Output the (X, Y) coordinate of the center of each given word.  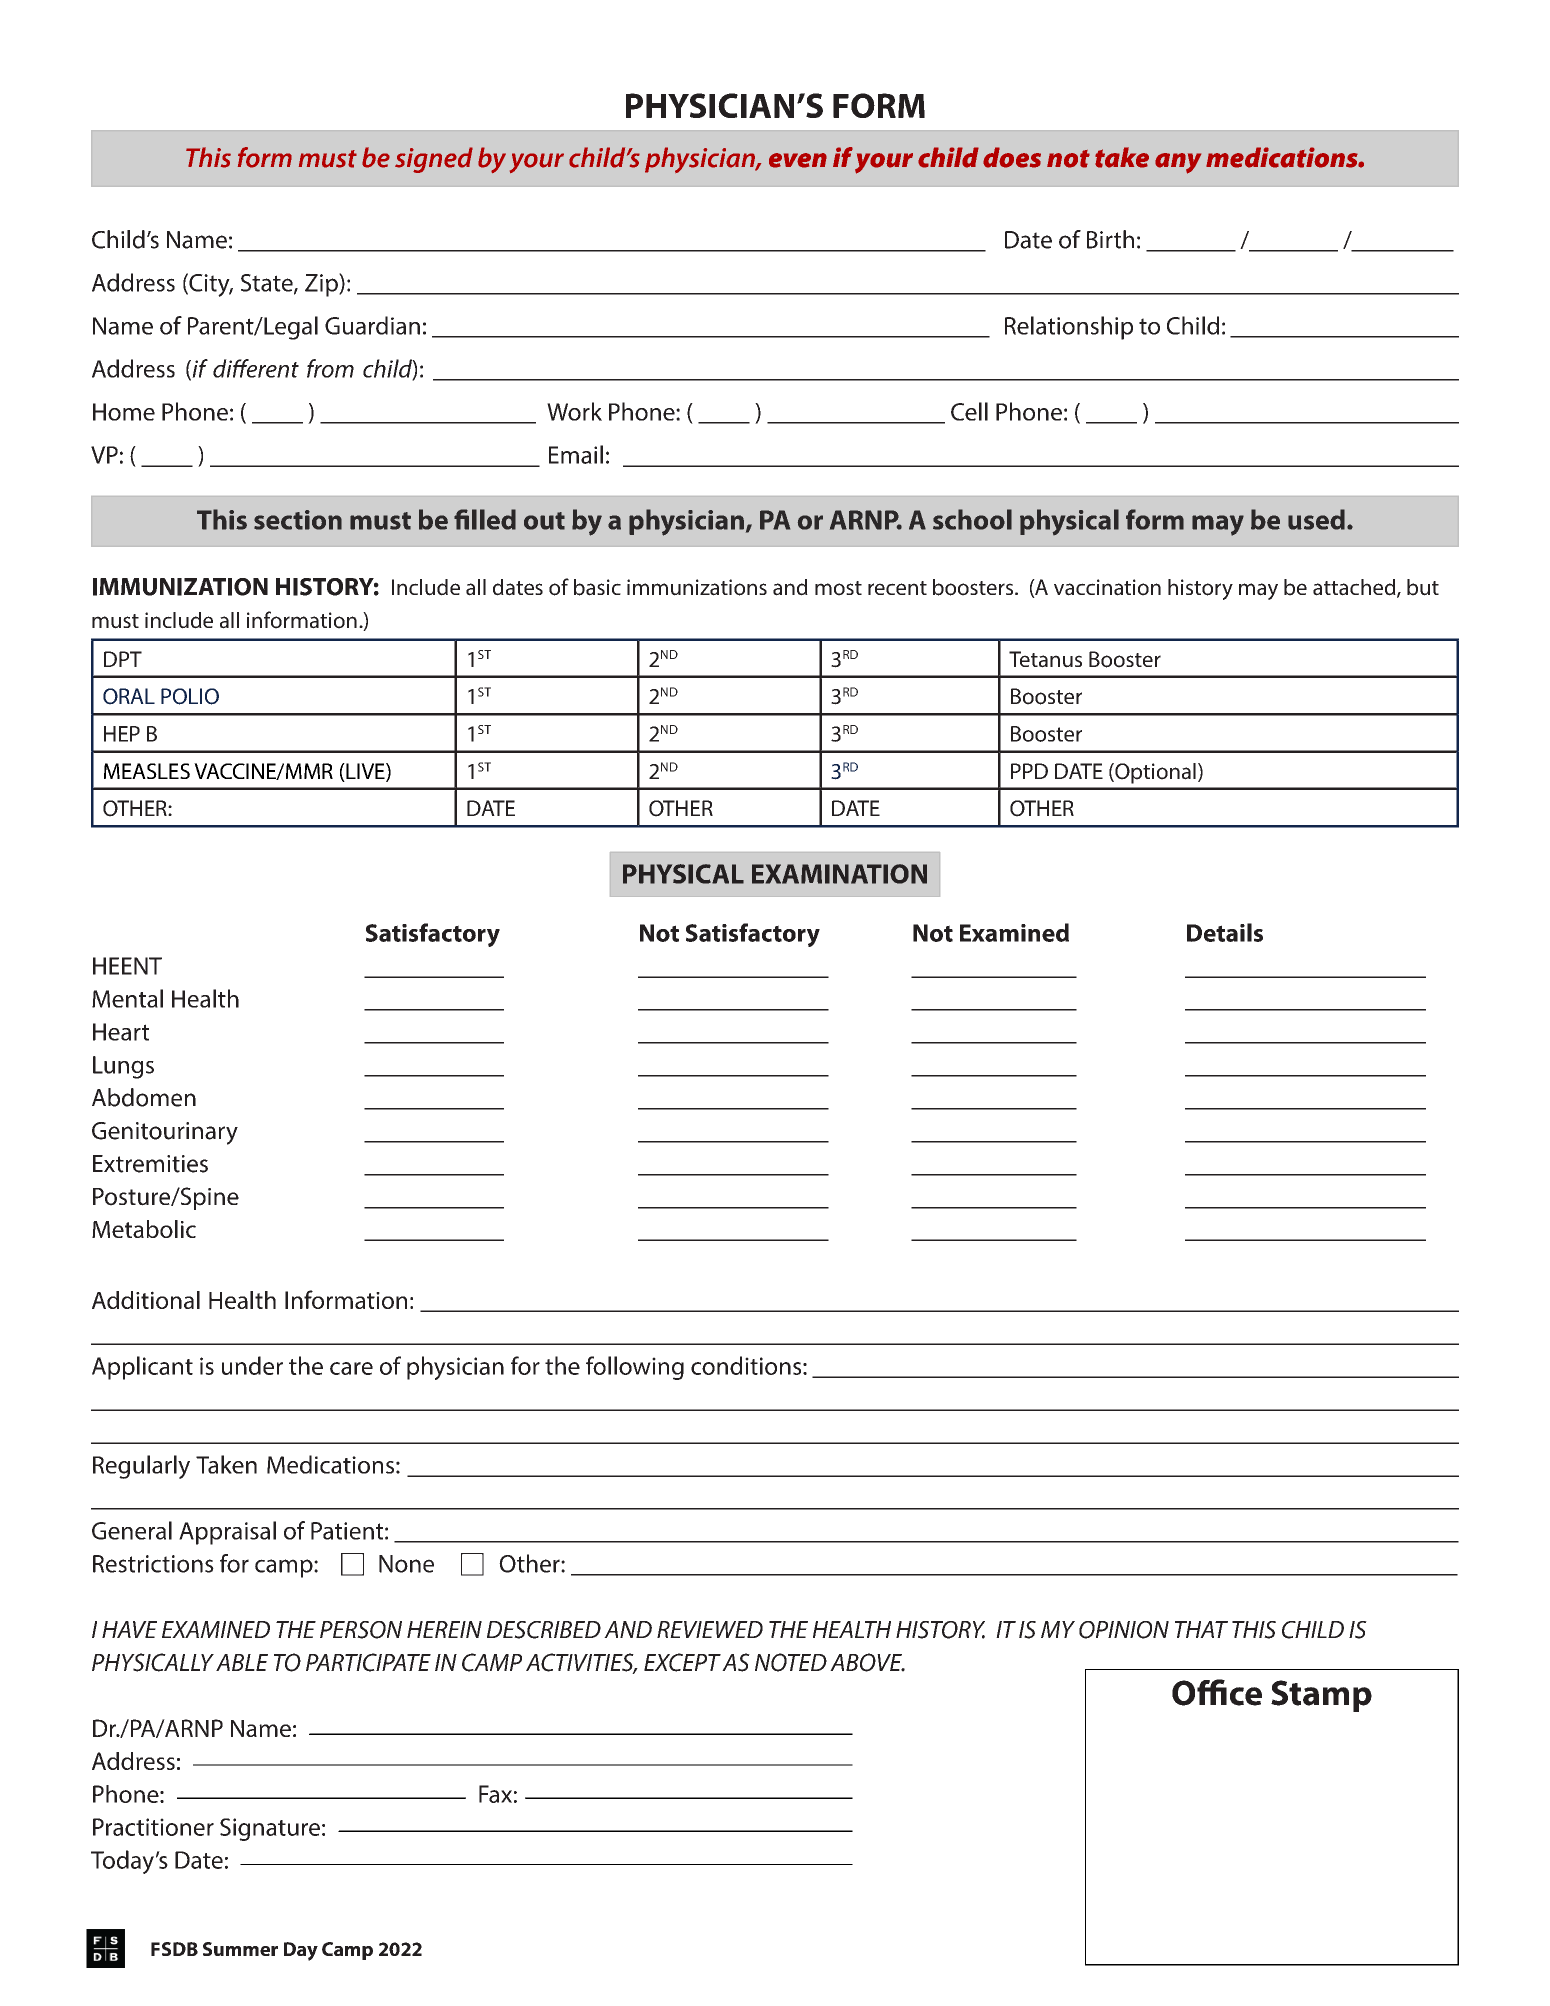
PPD (1029, 771)
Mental (127, 998)
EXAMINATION (839, 874)
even (798, 160)
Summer (240, 1949)
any (1178, 163)
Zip (322, 285)
